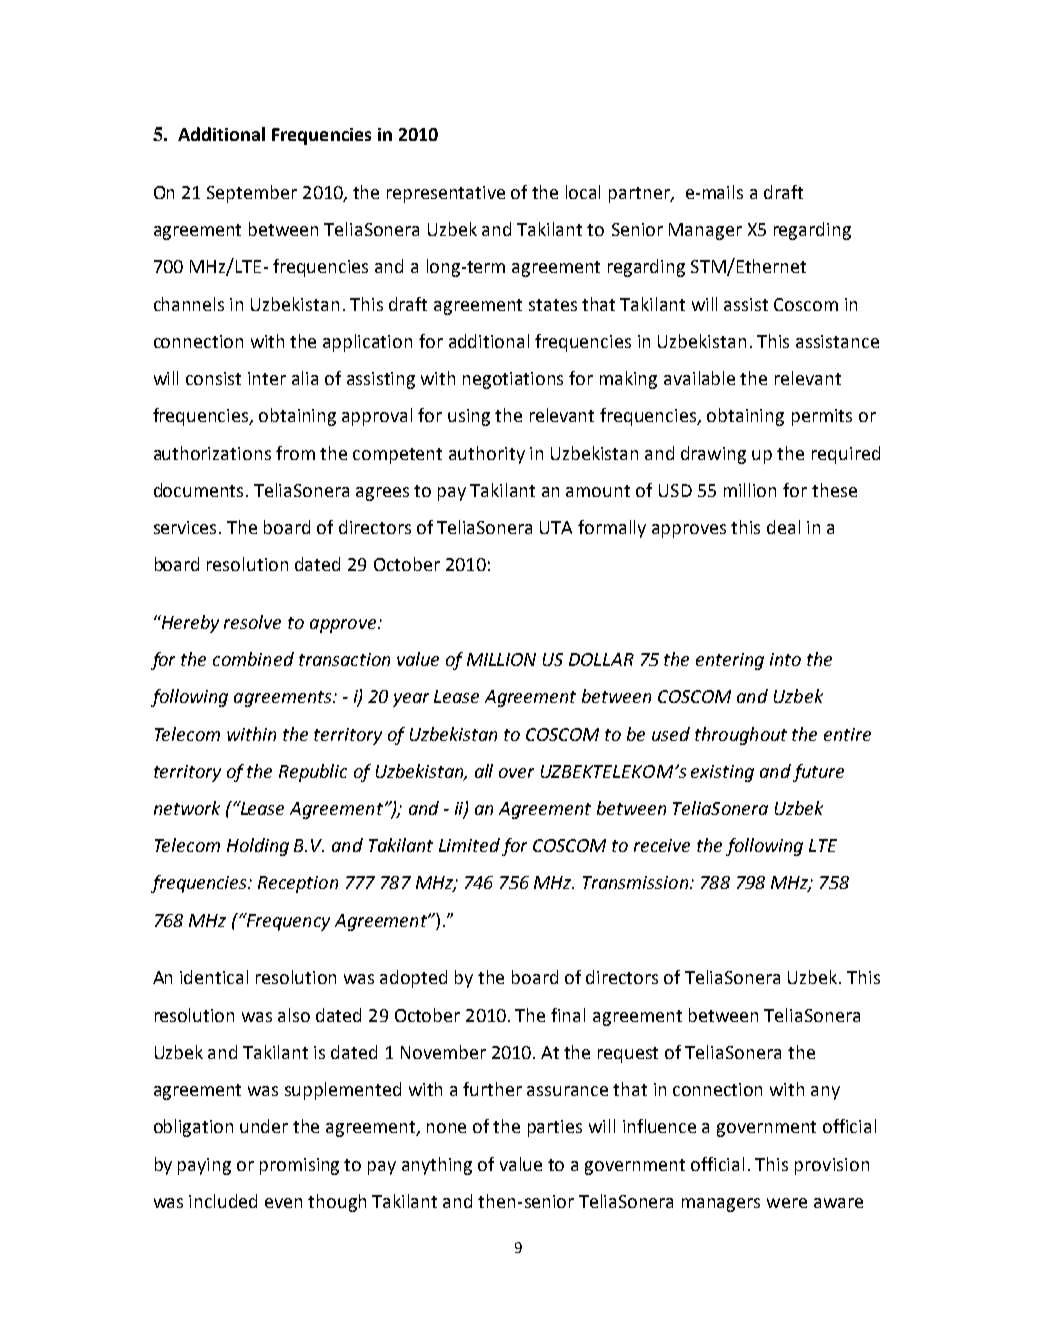 The height and width of the document is (1342, 1037). I want to click on inter, so click(267, 378).
